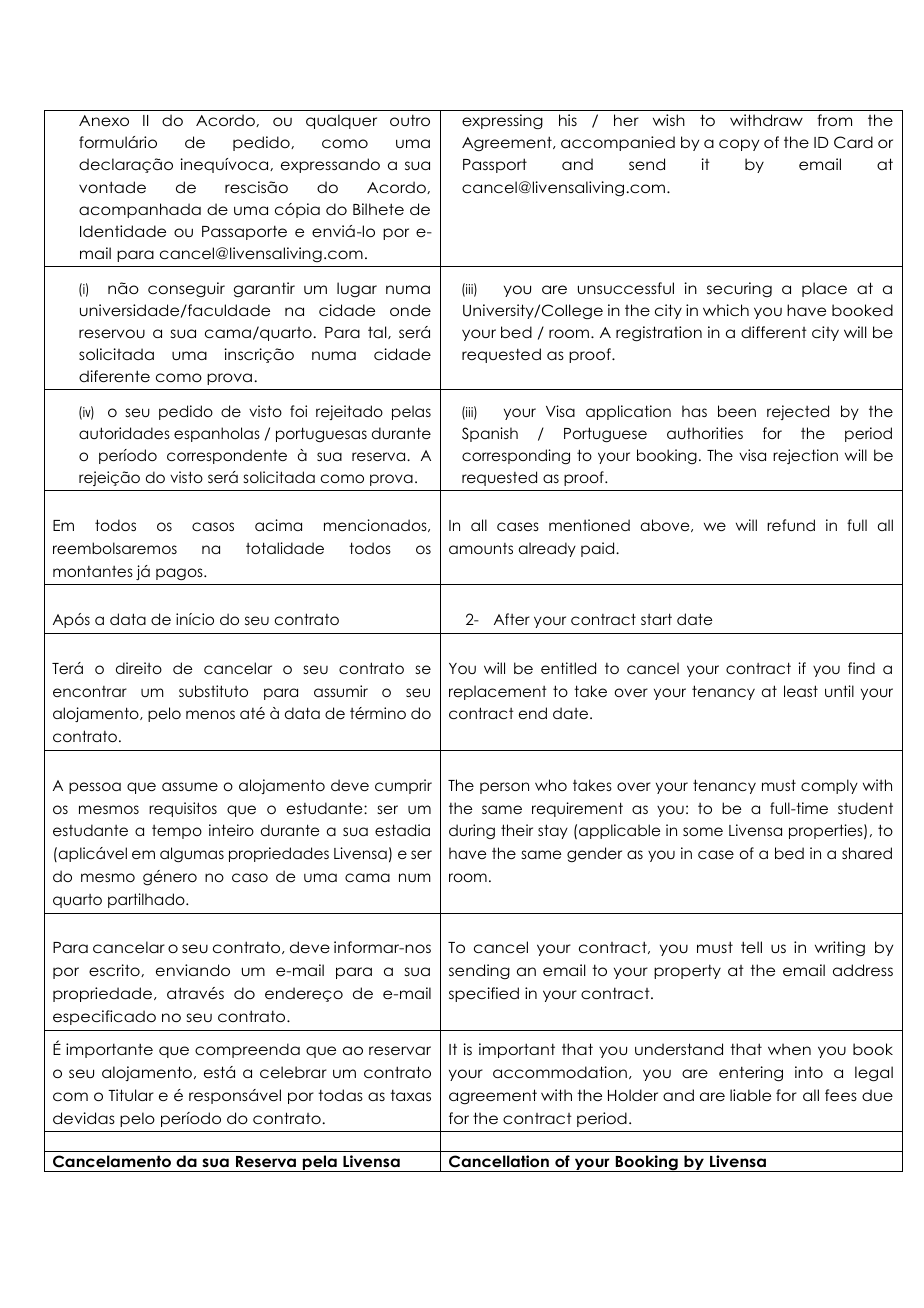 This image has height=1308, width=924. I want to click on pagos, so click(180, 574).
